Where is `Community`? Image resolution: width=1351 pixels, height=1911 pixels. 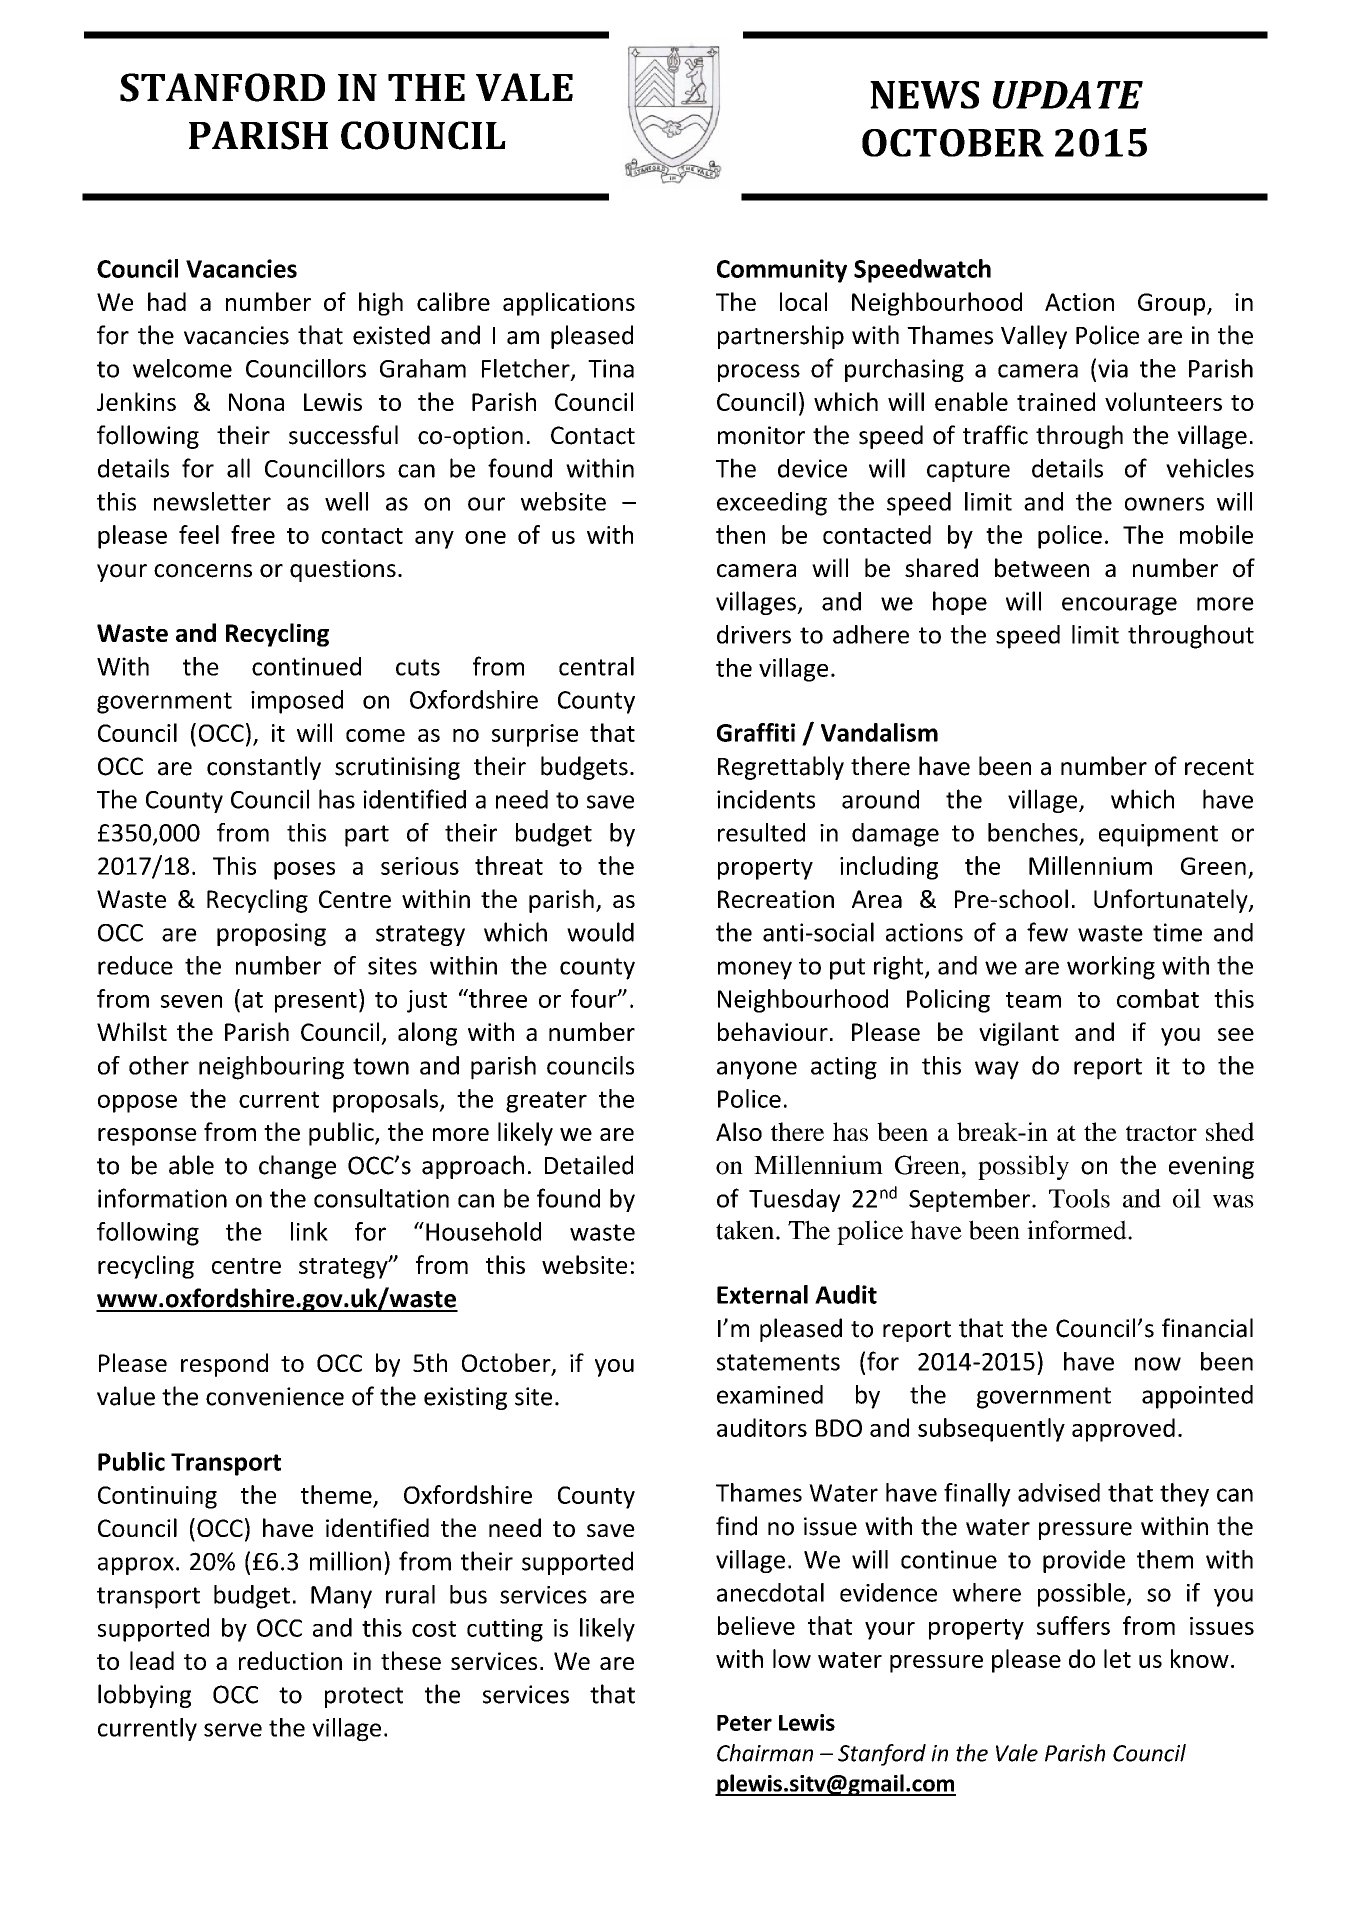 Community is located at coordinates (782, 271).
